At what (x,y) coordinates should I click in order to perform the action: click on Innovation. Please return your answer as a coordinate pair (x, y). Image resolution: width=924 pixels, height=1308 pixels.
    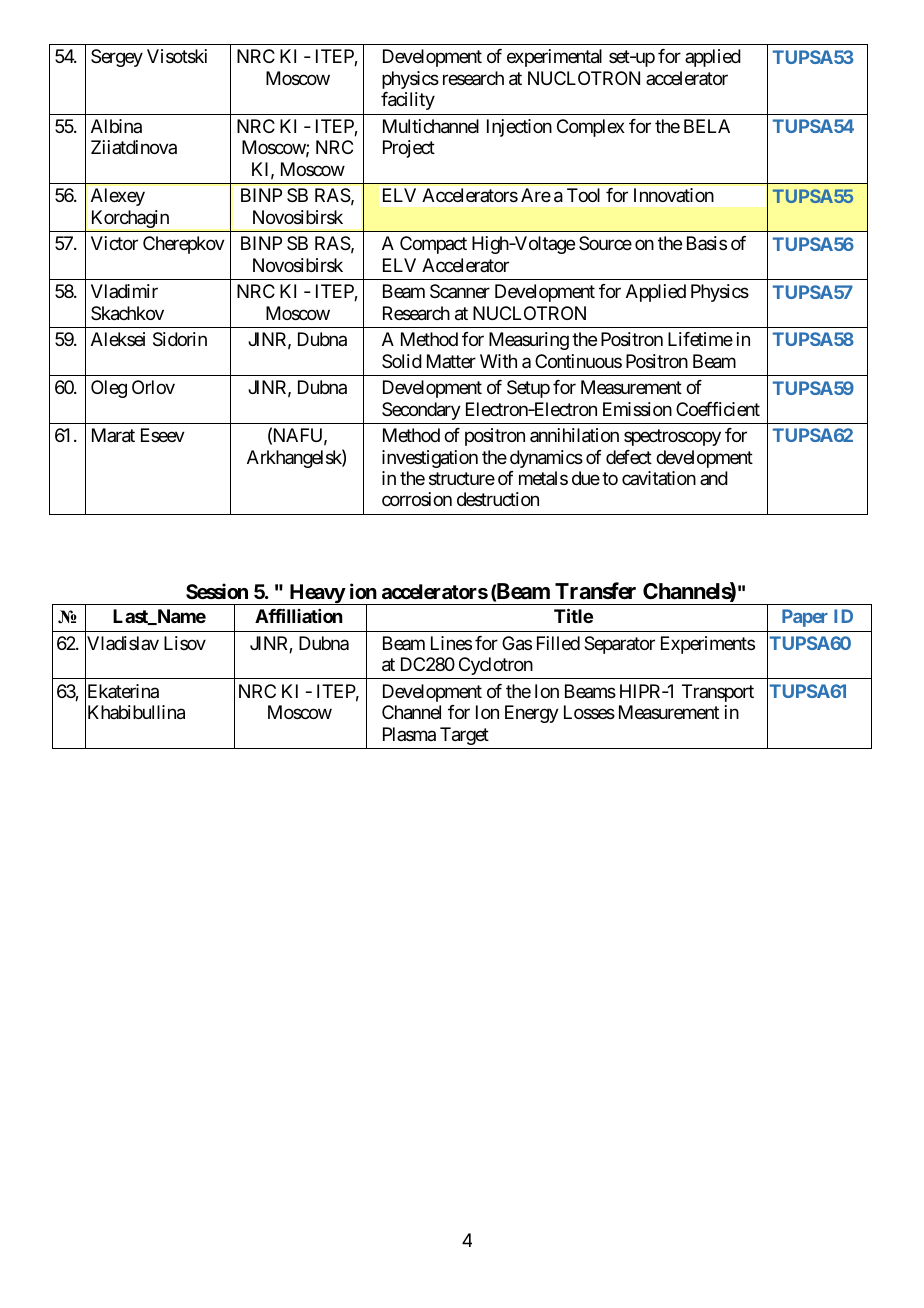
    Looking at the image, I should click on (674, 195).
